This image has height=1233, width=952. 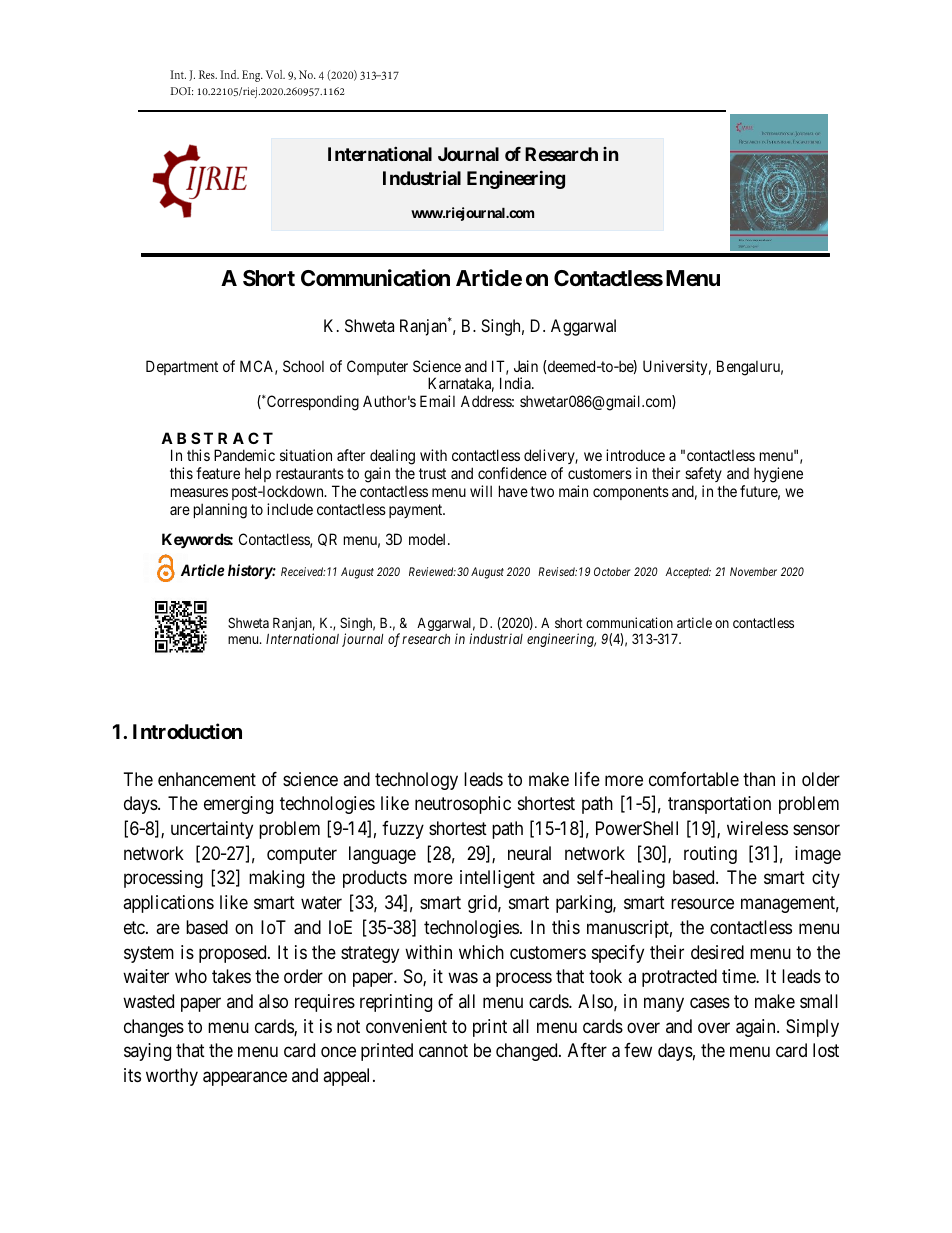 What do you see at coordinates (516, 383) in the image?
I see `India` at bounding box center [516, 383].
